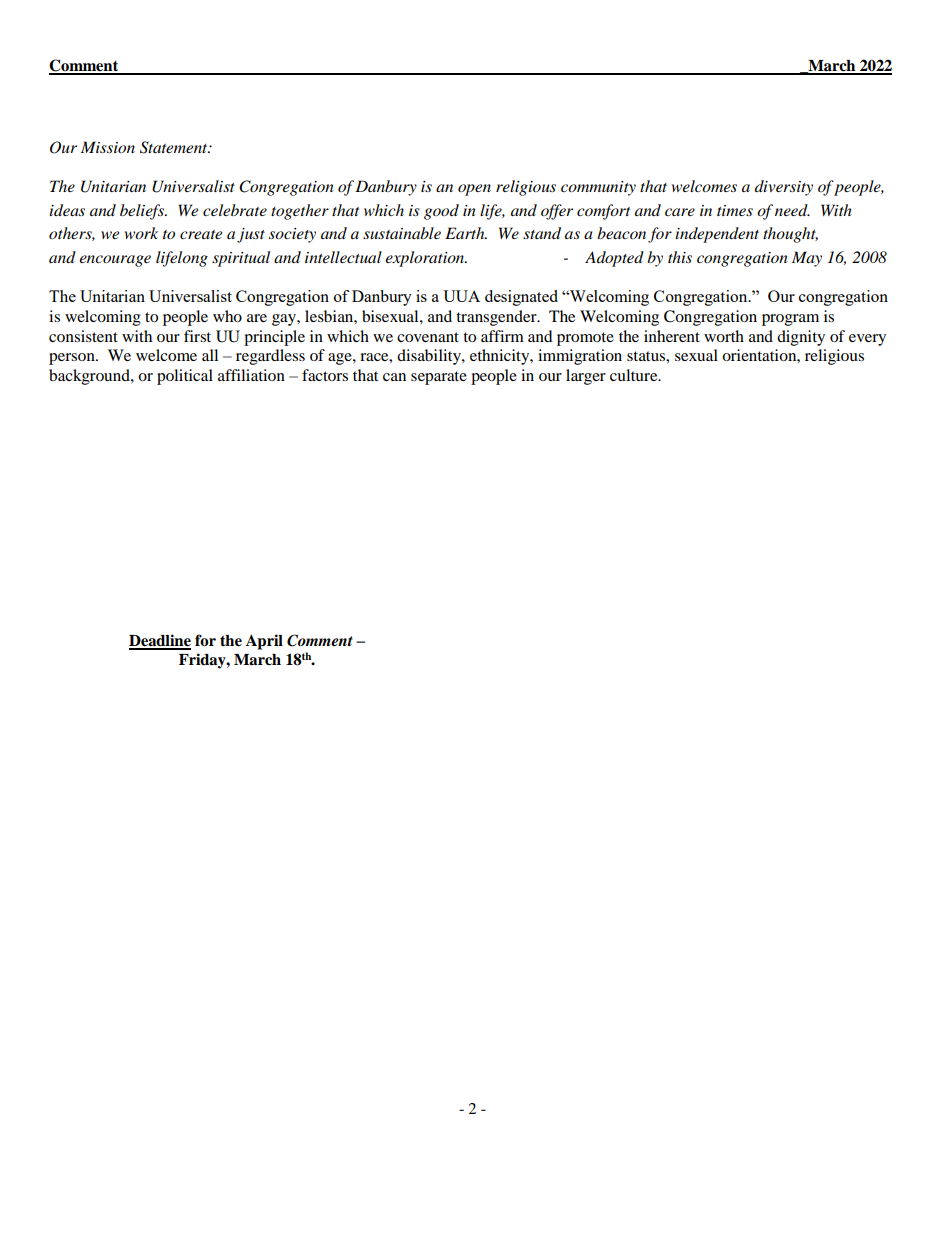 This screenshot has height=1233, width=952. Describe the element at coordinates (108, 147) in the screenshot. I see `Mission` at that location.
